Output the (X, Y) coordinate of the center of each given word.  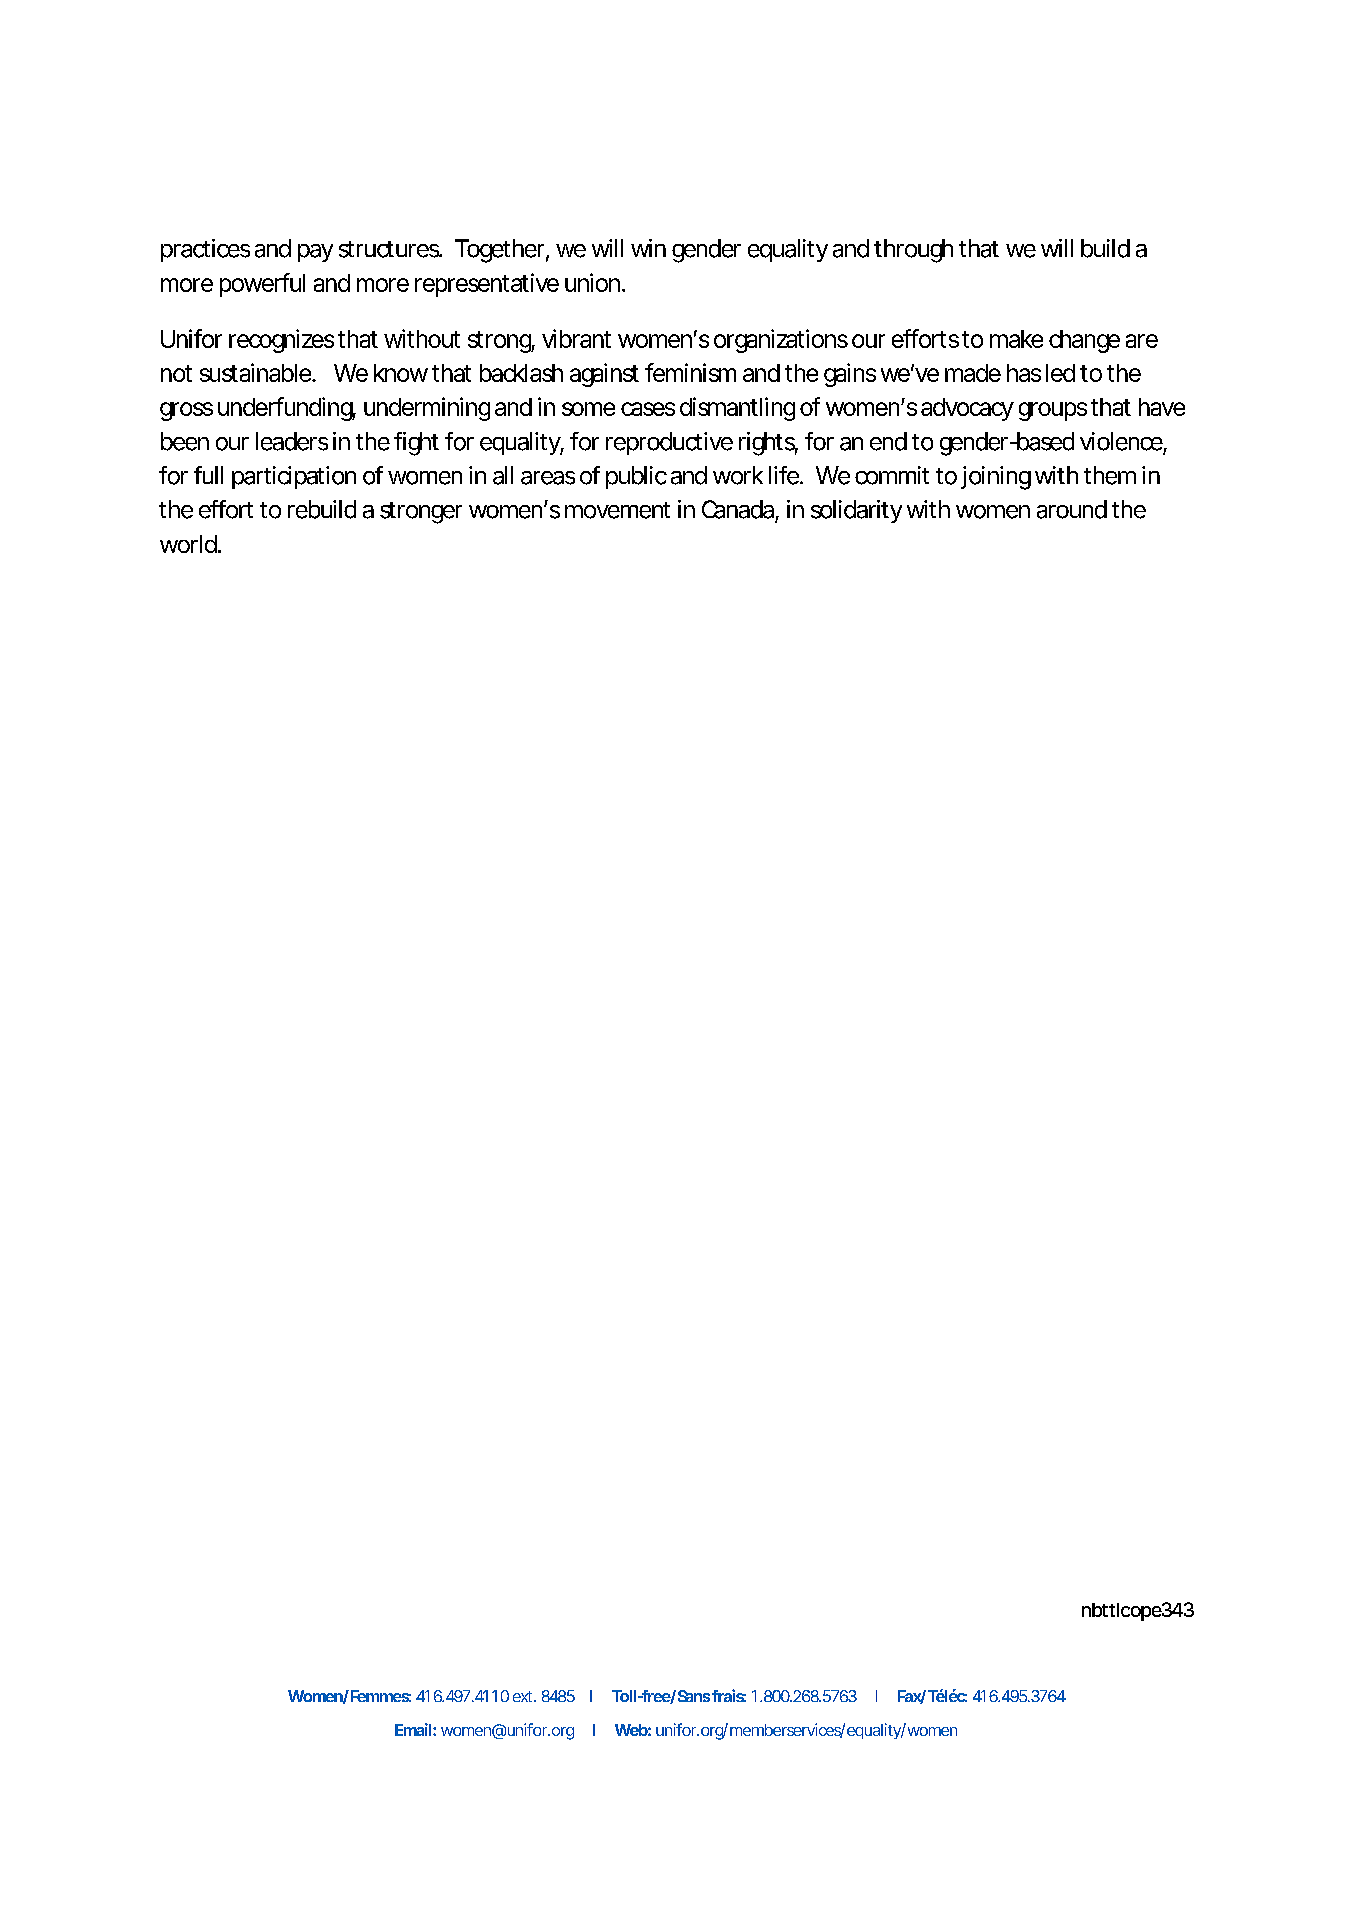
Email (413, 1729)
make (1016, 339)
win (648, 248)
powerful (262, 285)
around (1072, 509)
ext (524, 1696)
